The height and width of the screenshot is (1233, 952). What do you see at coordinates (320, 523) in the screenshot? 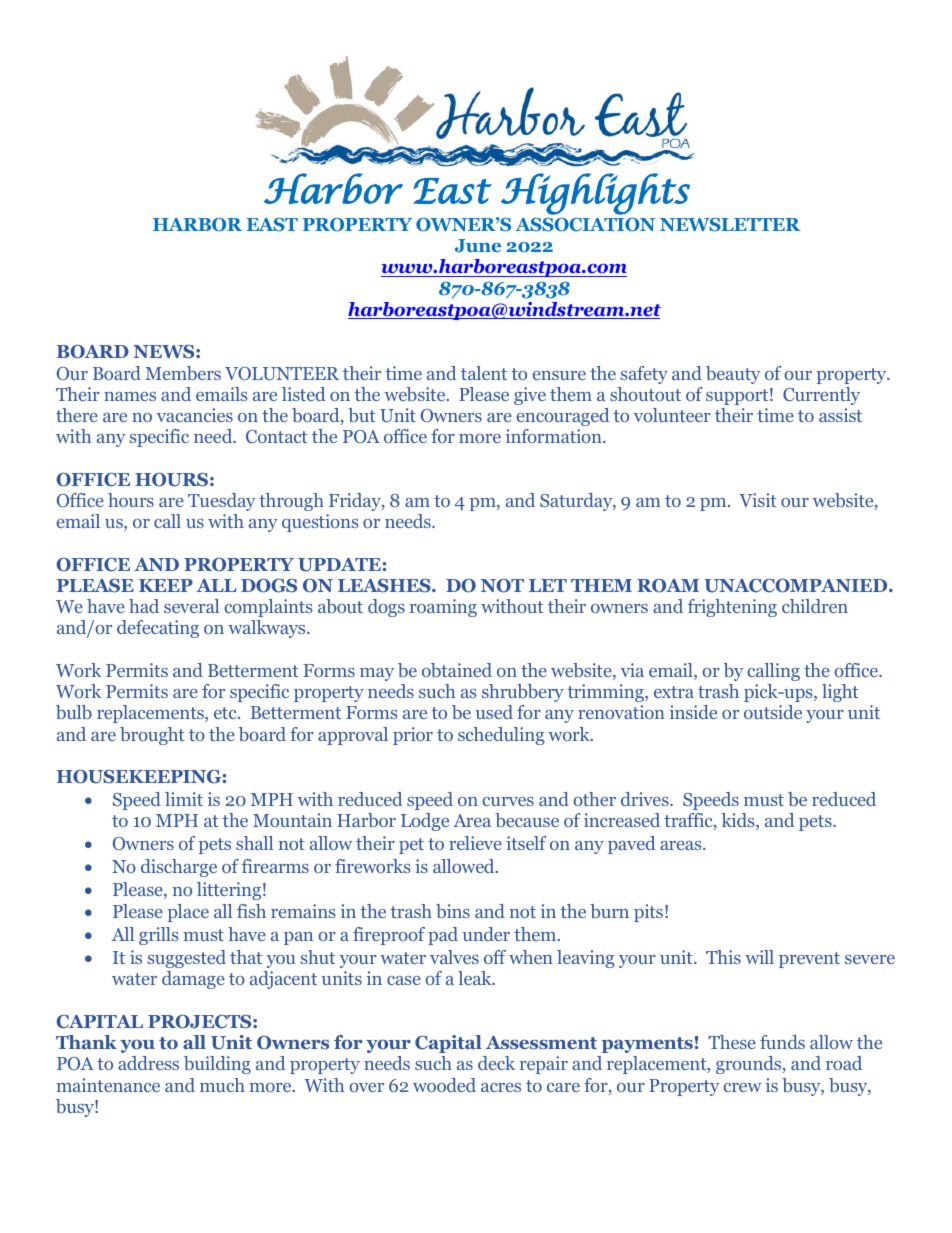
I see `questions` at bounding box center [320, 523].
